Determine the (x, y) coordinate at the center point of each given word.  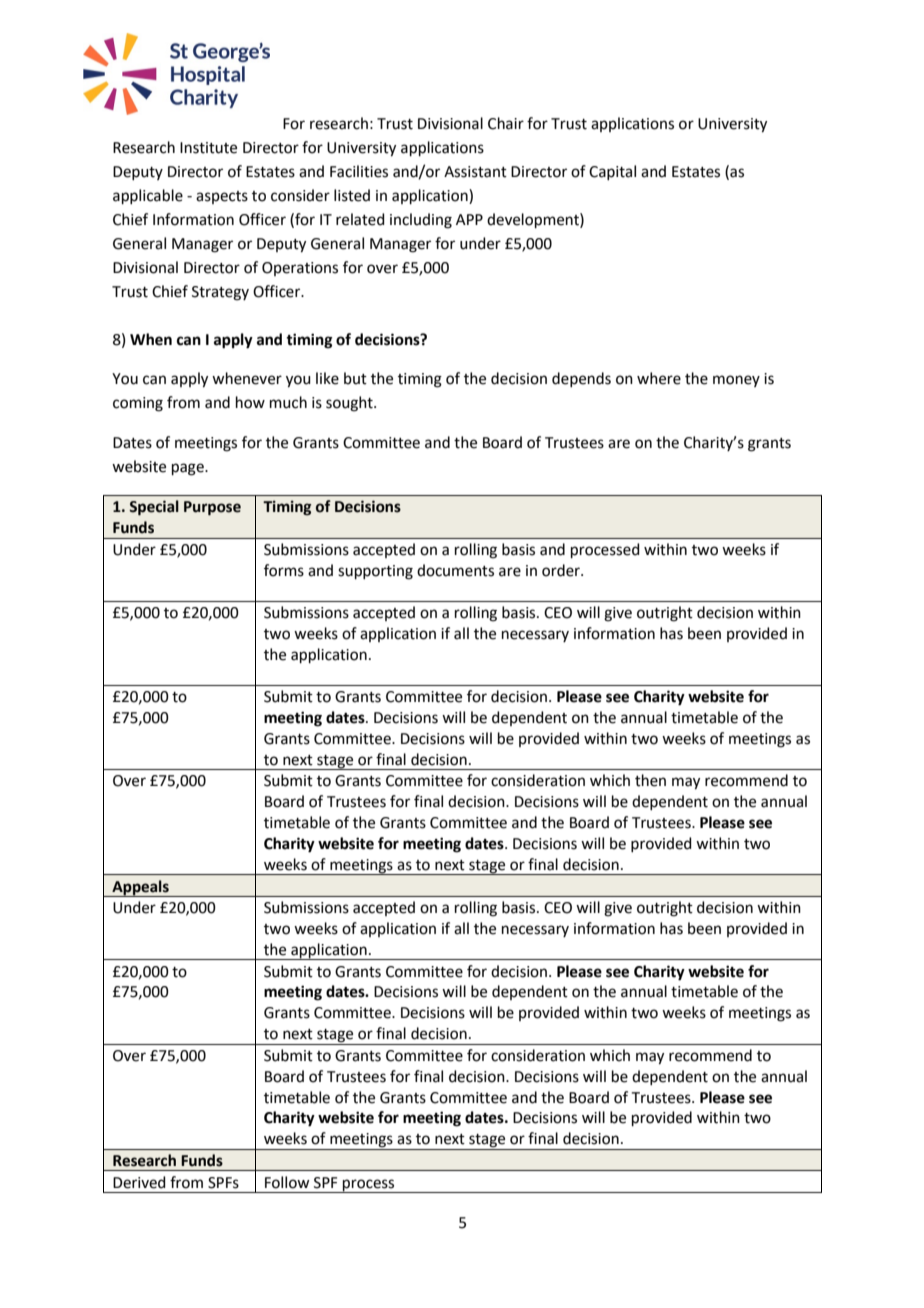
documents (455, 570)
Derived (139, 1182)
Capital (612, 172)
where (659, 378)
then (650, 780)
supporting (375, 572)
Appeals (140, 888)
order (562, 570)
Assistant (475, 172)
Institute (208, 148)
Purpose (212, 508)
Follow (287, 1182)
